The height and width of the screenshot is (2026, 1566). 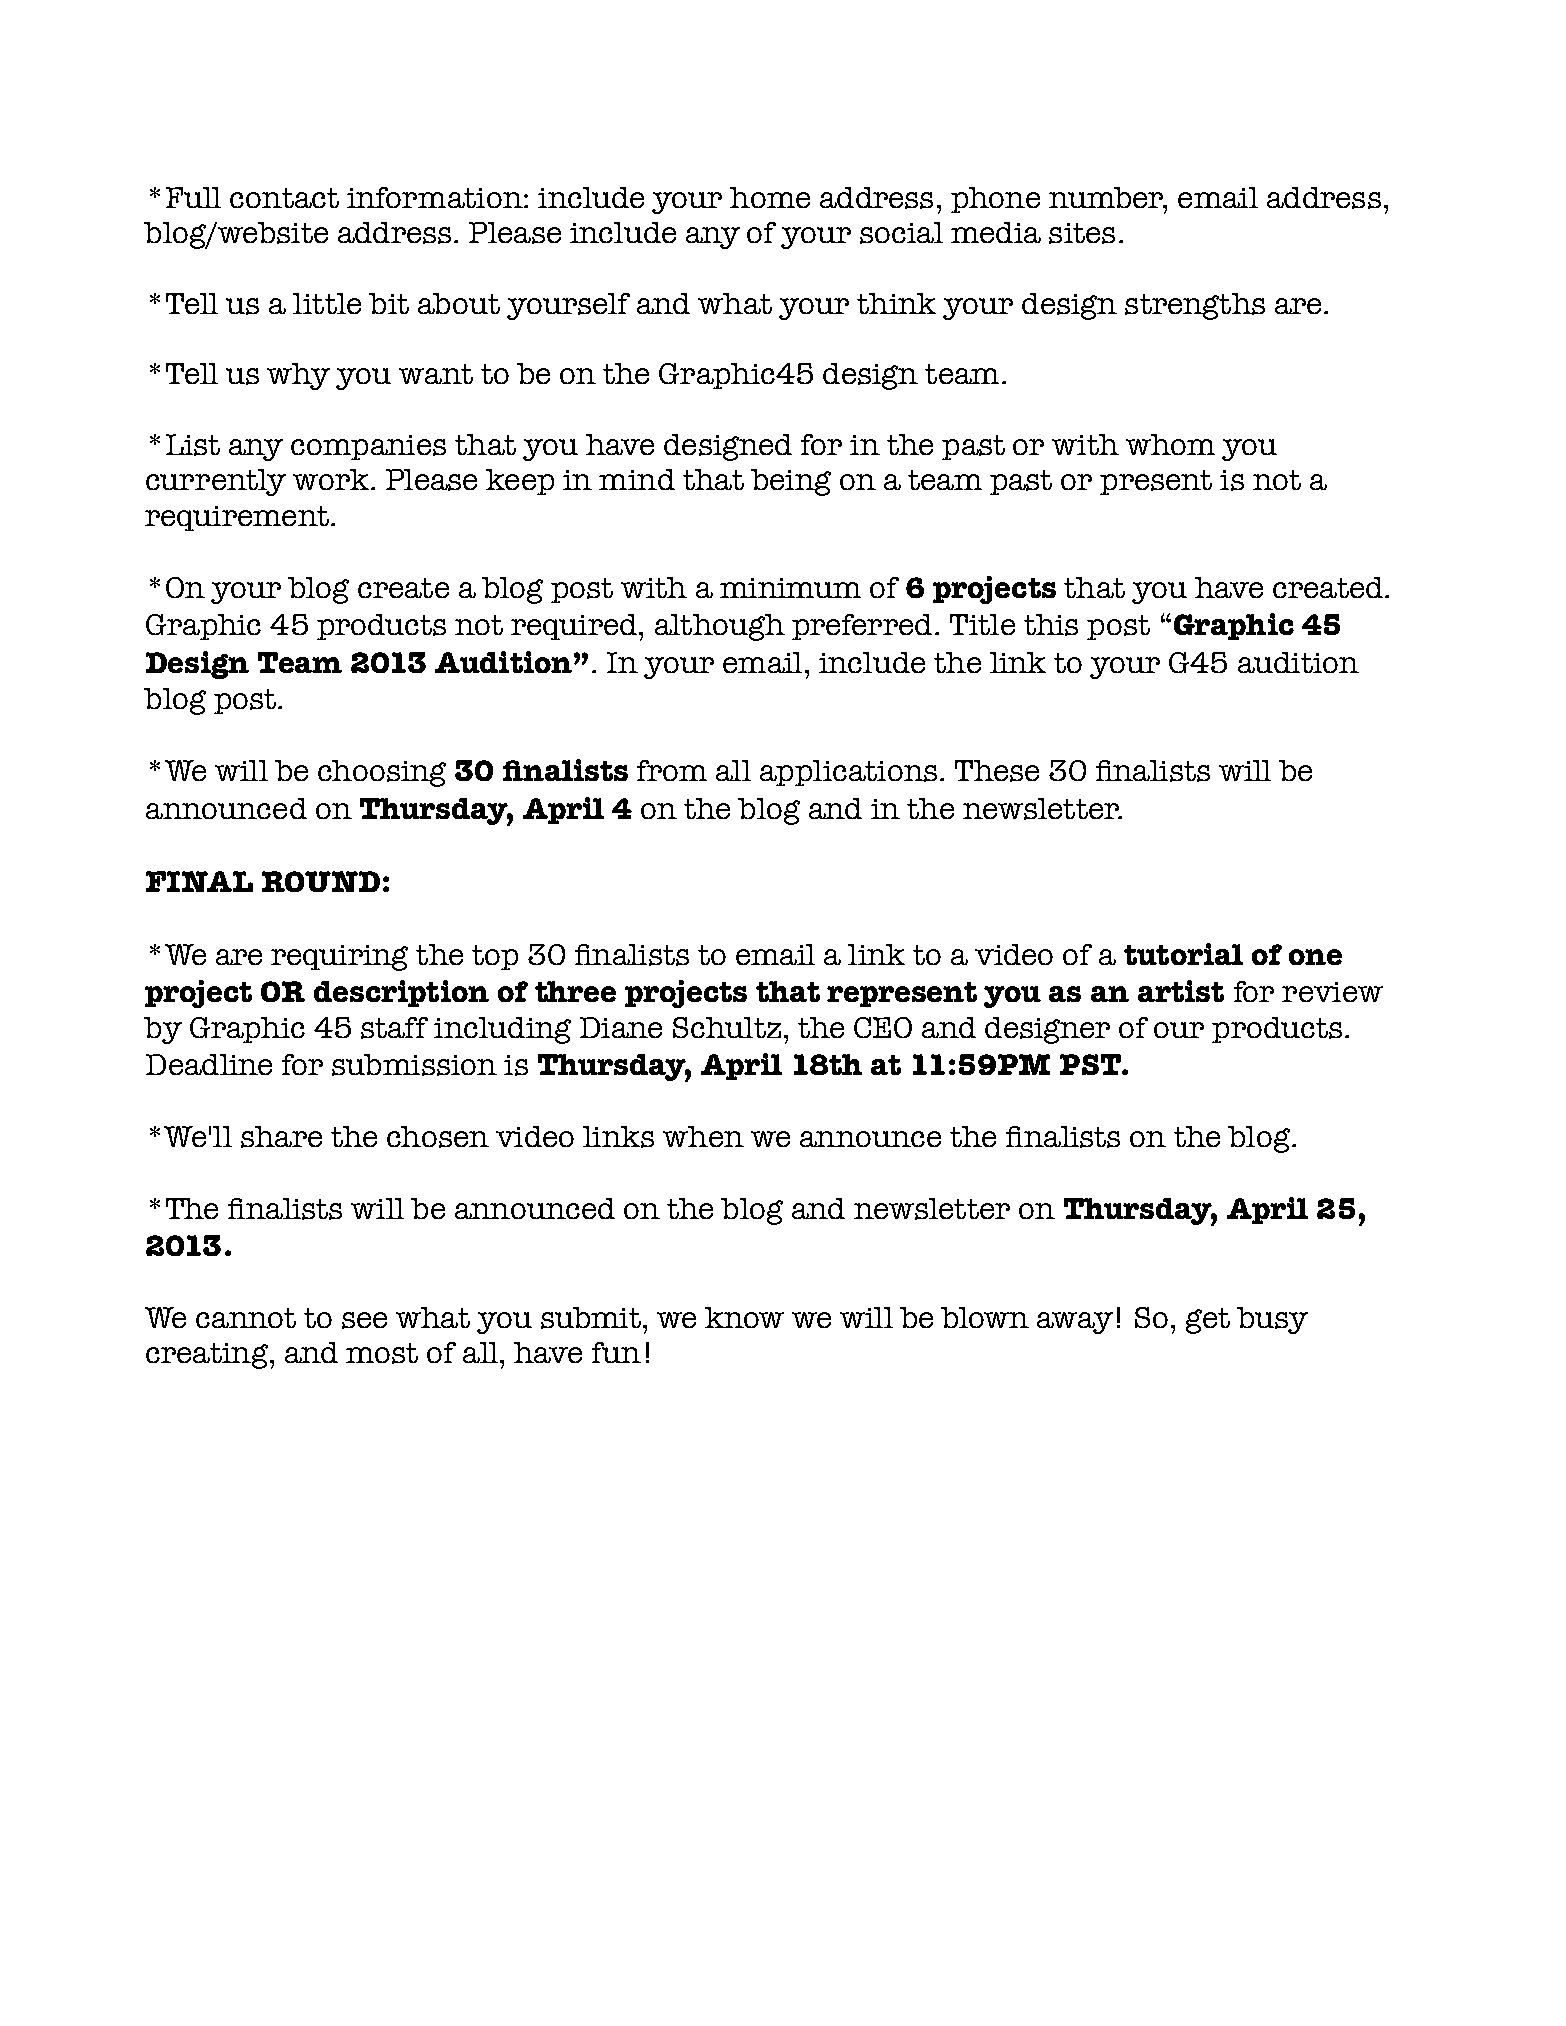 What do you see at coordinates (791, 482) in the screenshot?
I see `being` at bounding box center [791, 482].
